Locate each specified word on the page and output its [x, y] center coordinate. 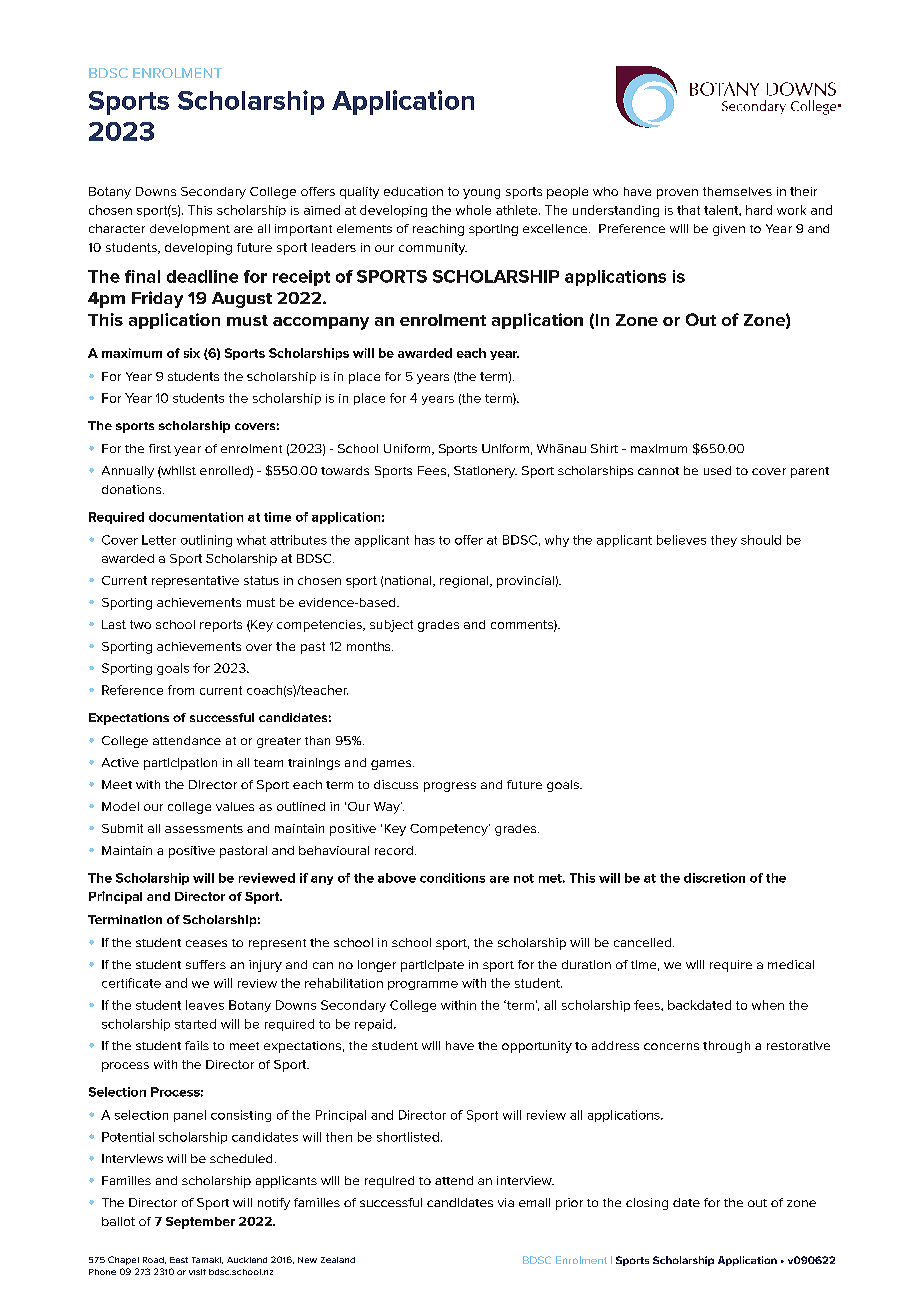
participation [180, 764]
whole [473, 210]
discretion [714, 878]
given [729, 230]
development [190, 230]
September [200, 1223]
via [506, 1202]
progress [450, 787]
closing [647, 1204]
